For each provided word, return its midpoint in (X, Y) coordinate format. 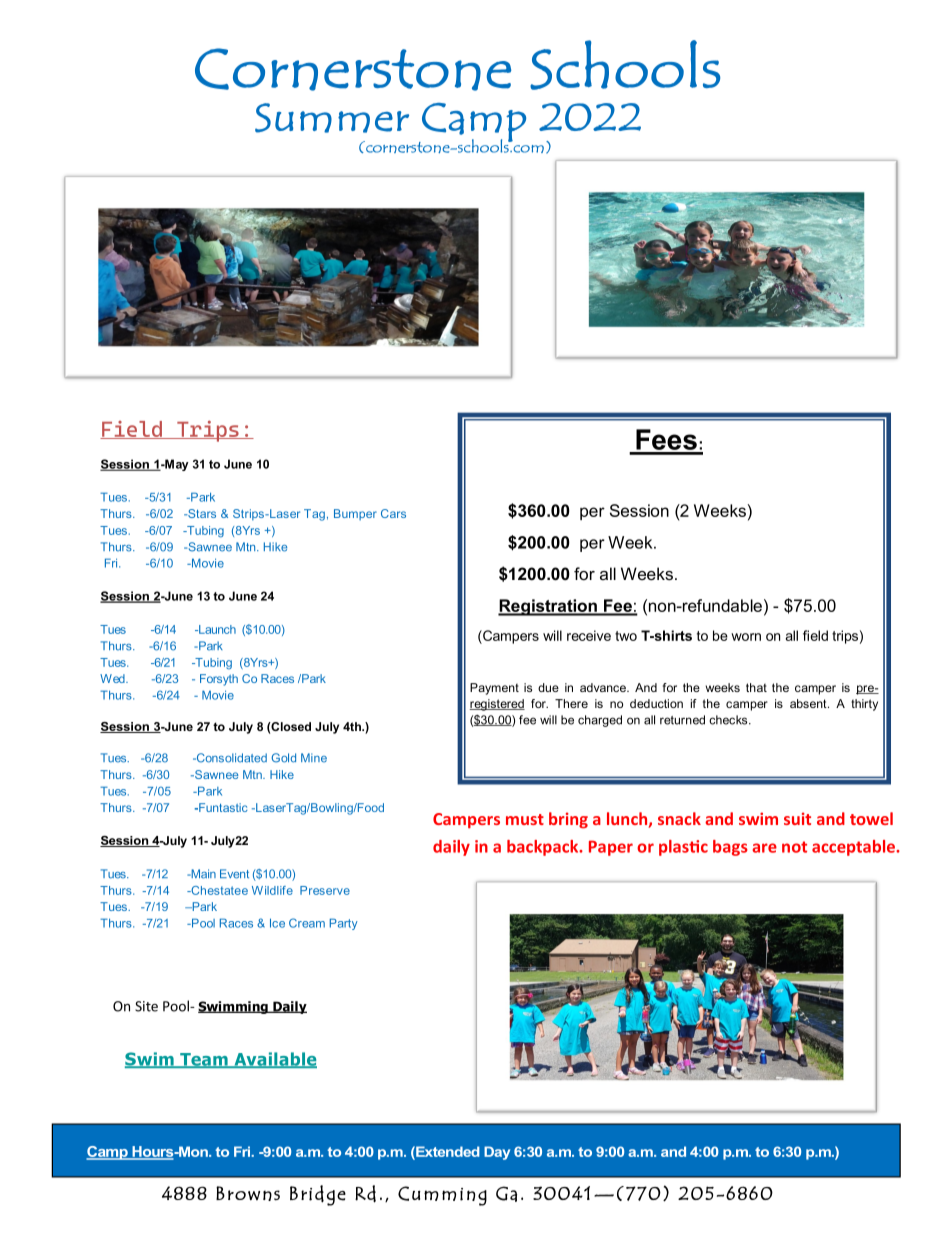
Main (202, 874)
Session (639, 510)
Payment (494, 689)
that (756, 687)
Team (204, 1060)
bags (730, 848)
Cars (393, 513)
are (764, 848)
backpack (544, 848)
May (176, 465)
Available (274, 1060)
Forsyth (219, 680)
